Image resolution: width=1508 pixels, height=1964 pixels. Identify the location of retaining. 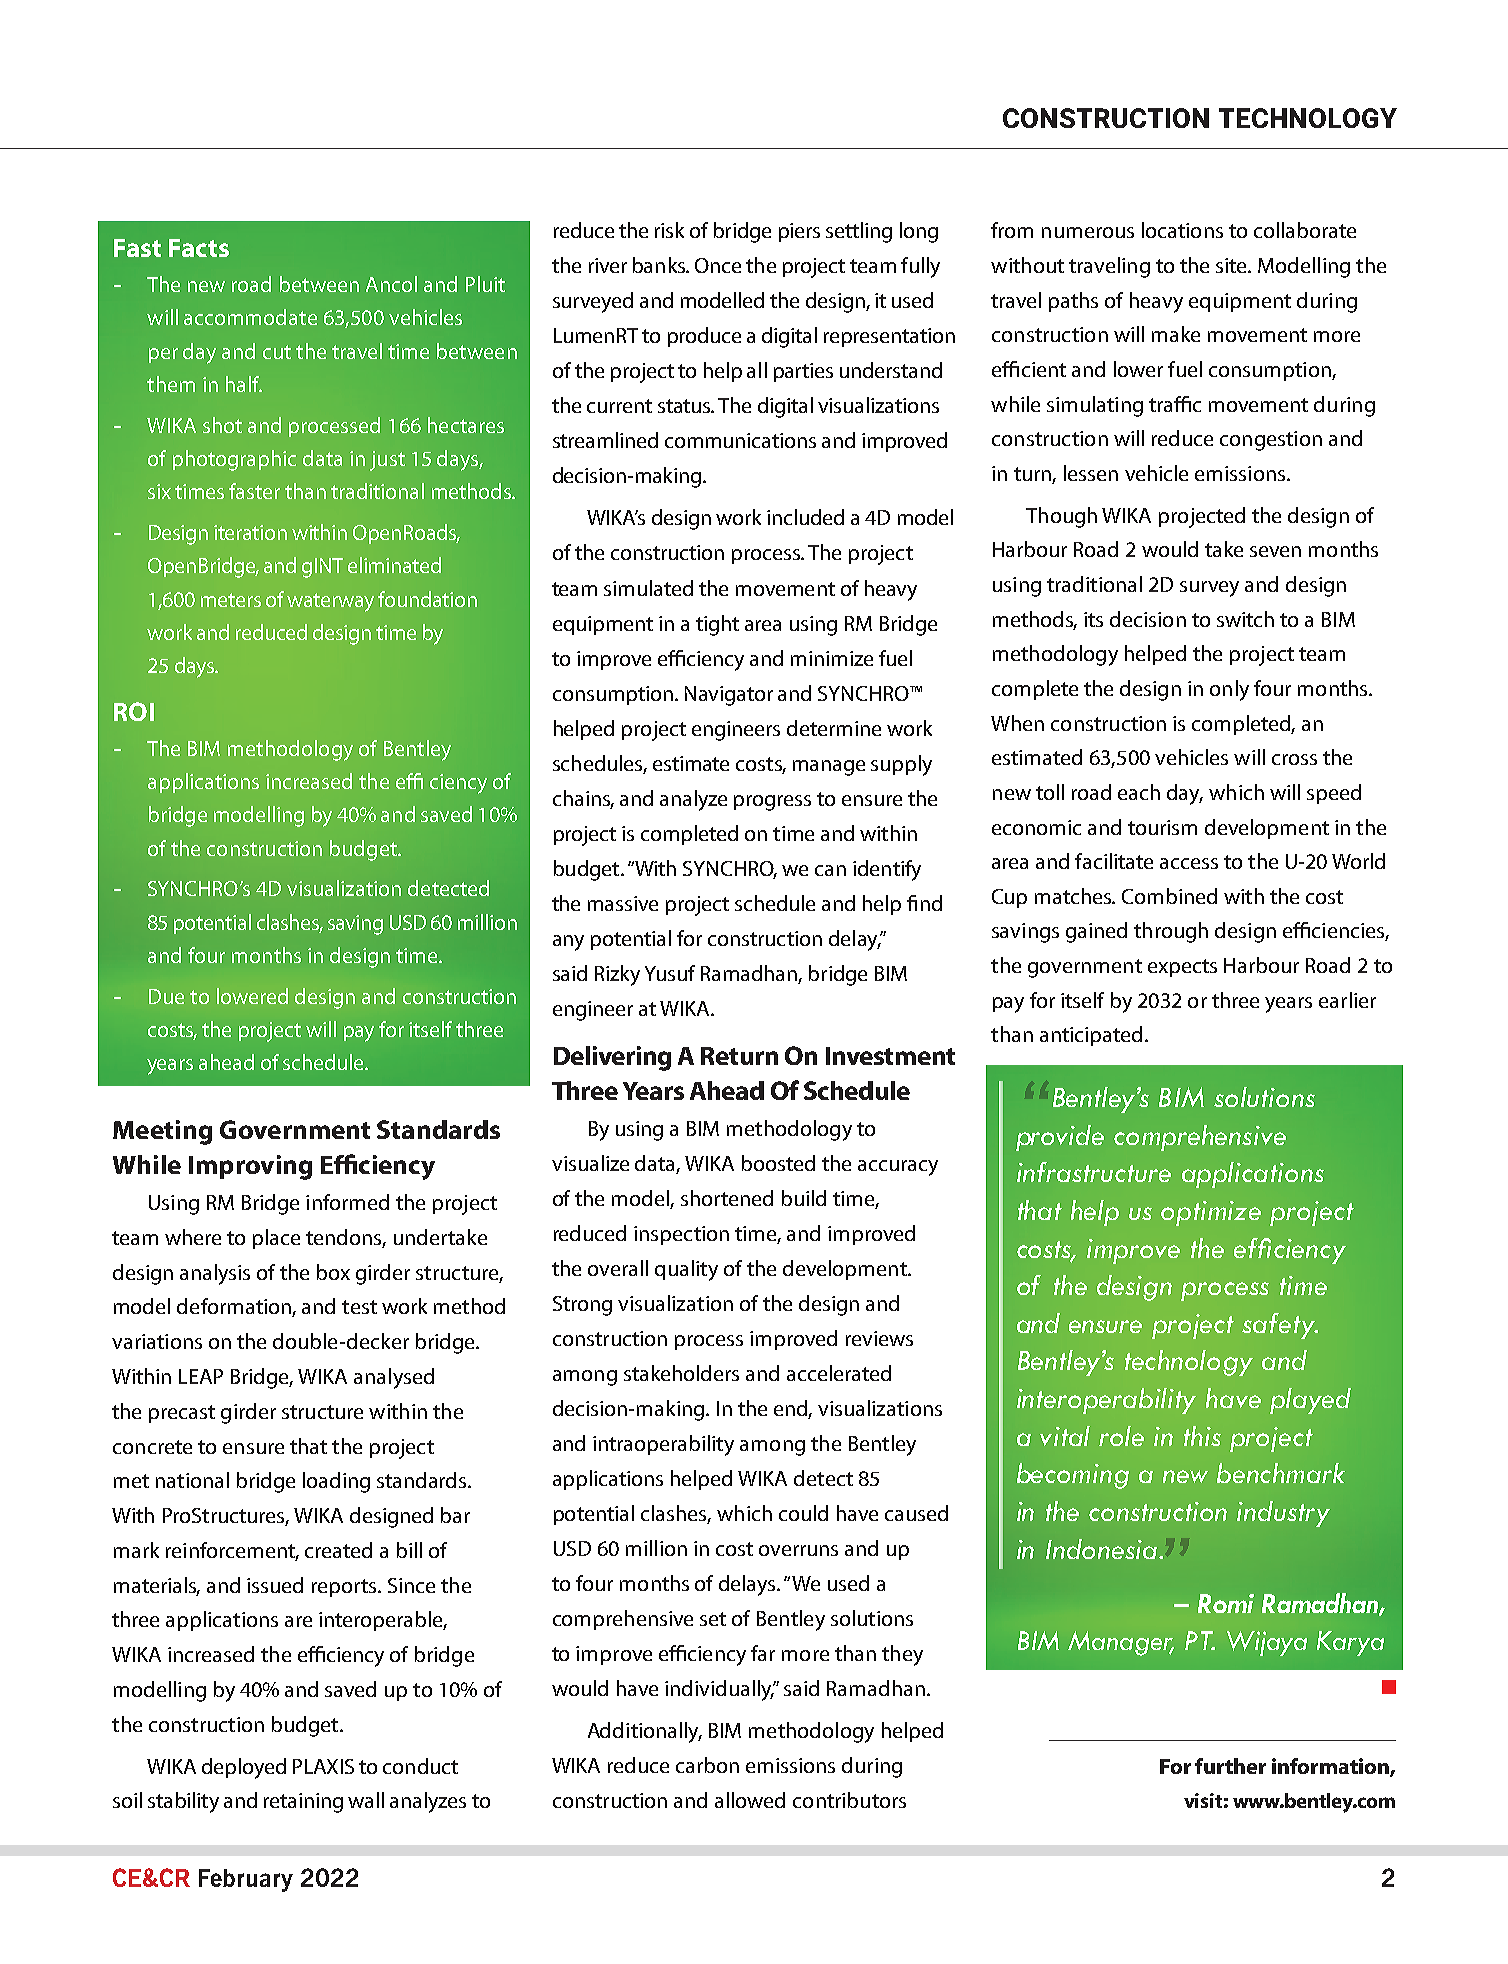
(303, 1803).
